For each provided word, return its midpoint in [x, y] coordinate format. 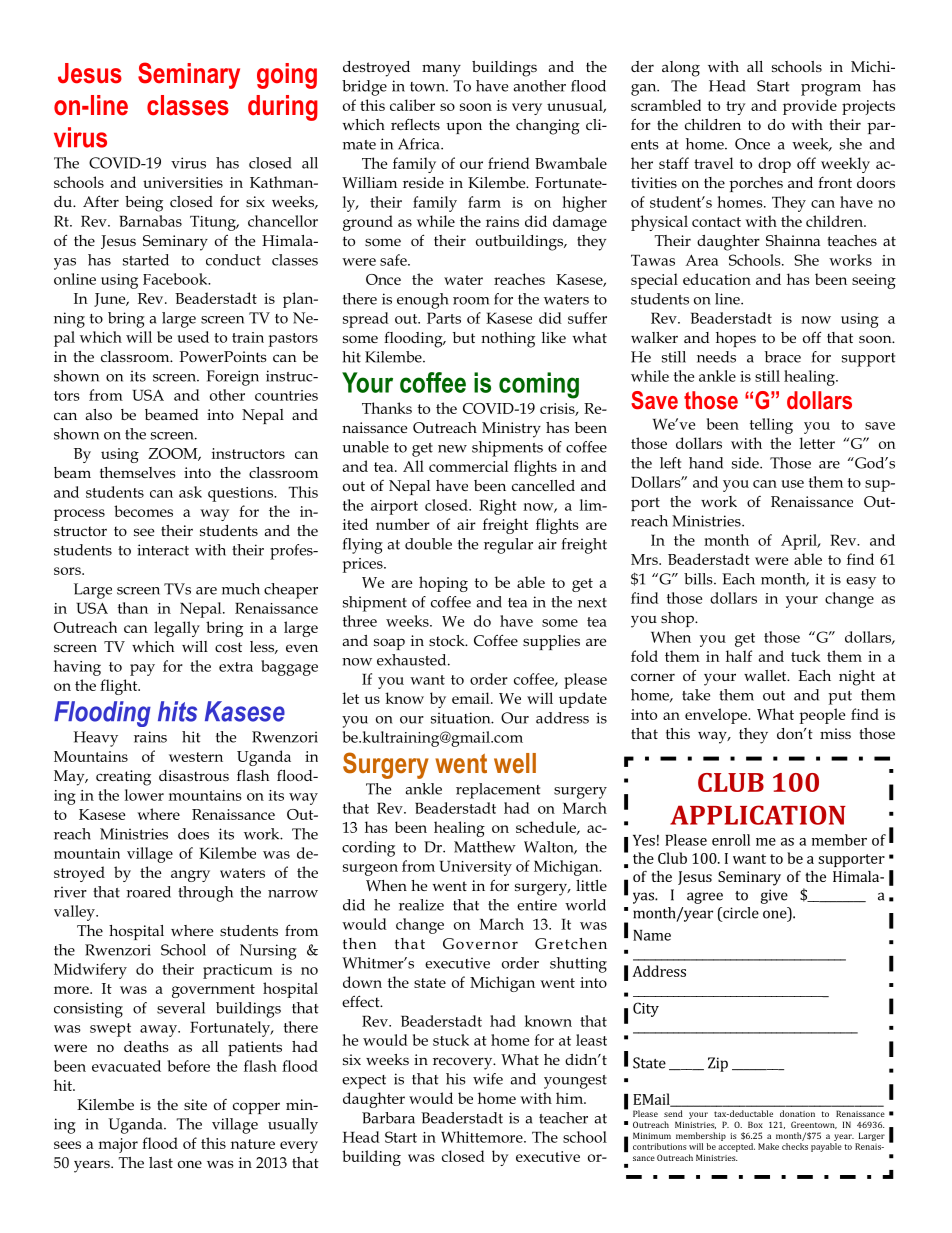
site [195, 1104]
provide [810, 107]
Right [498, 507]
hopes [736, 339]
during [283, 108]
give [774, 896]
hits [177, 711]
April [800, 542]
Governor [480, 943]
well [515, 763]
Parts [444, 318]
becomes [143, 511]
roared [148, 892]
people [822, 716]
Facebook [176, 279]
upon [464, 128]
